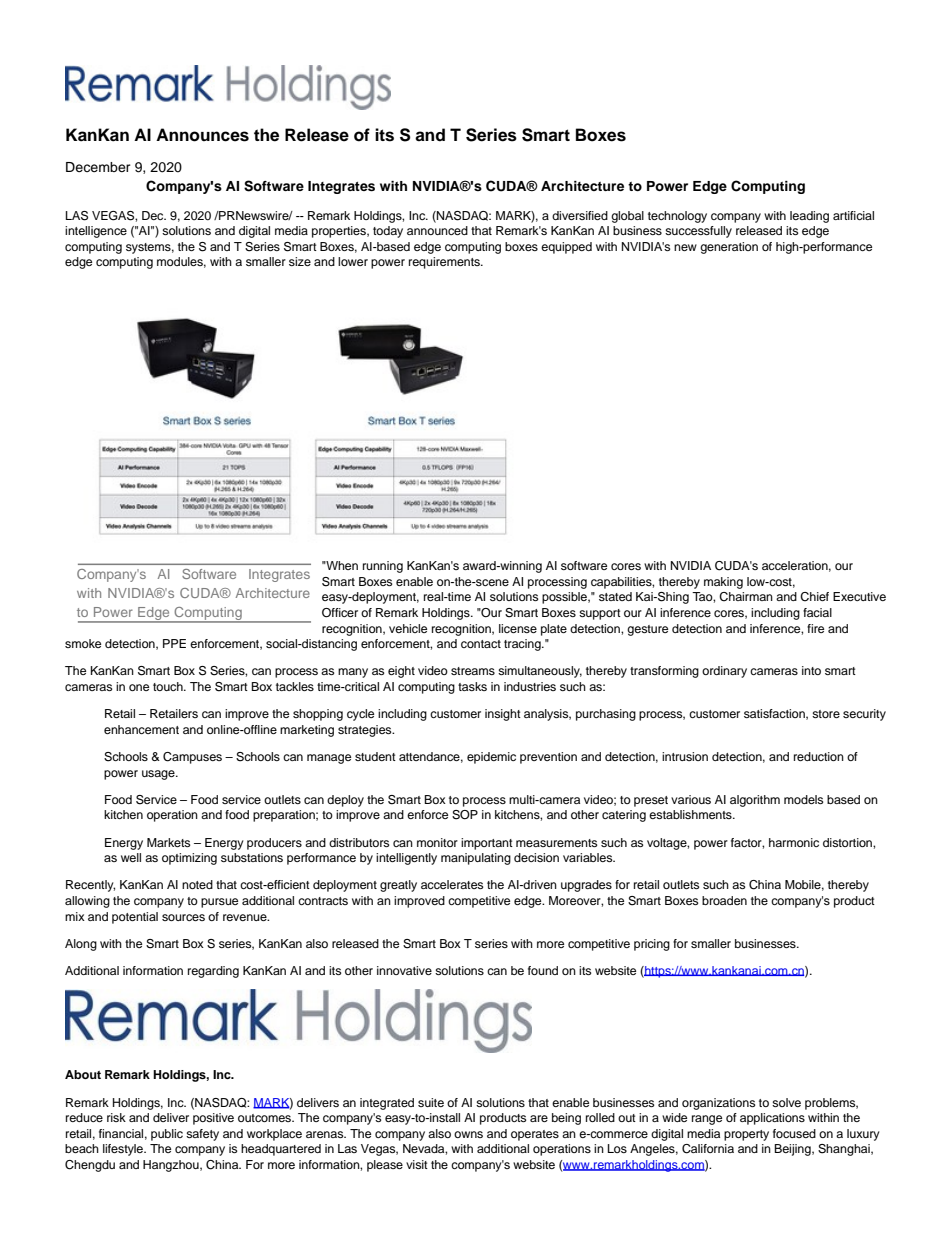 This document has height=1233, width=952. I want to click on announced, so click(437, 230).
